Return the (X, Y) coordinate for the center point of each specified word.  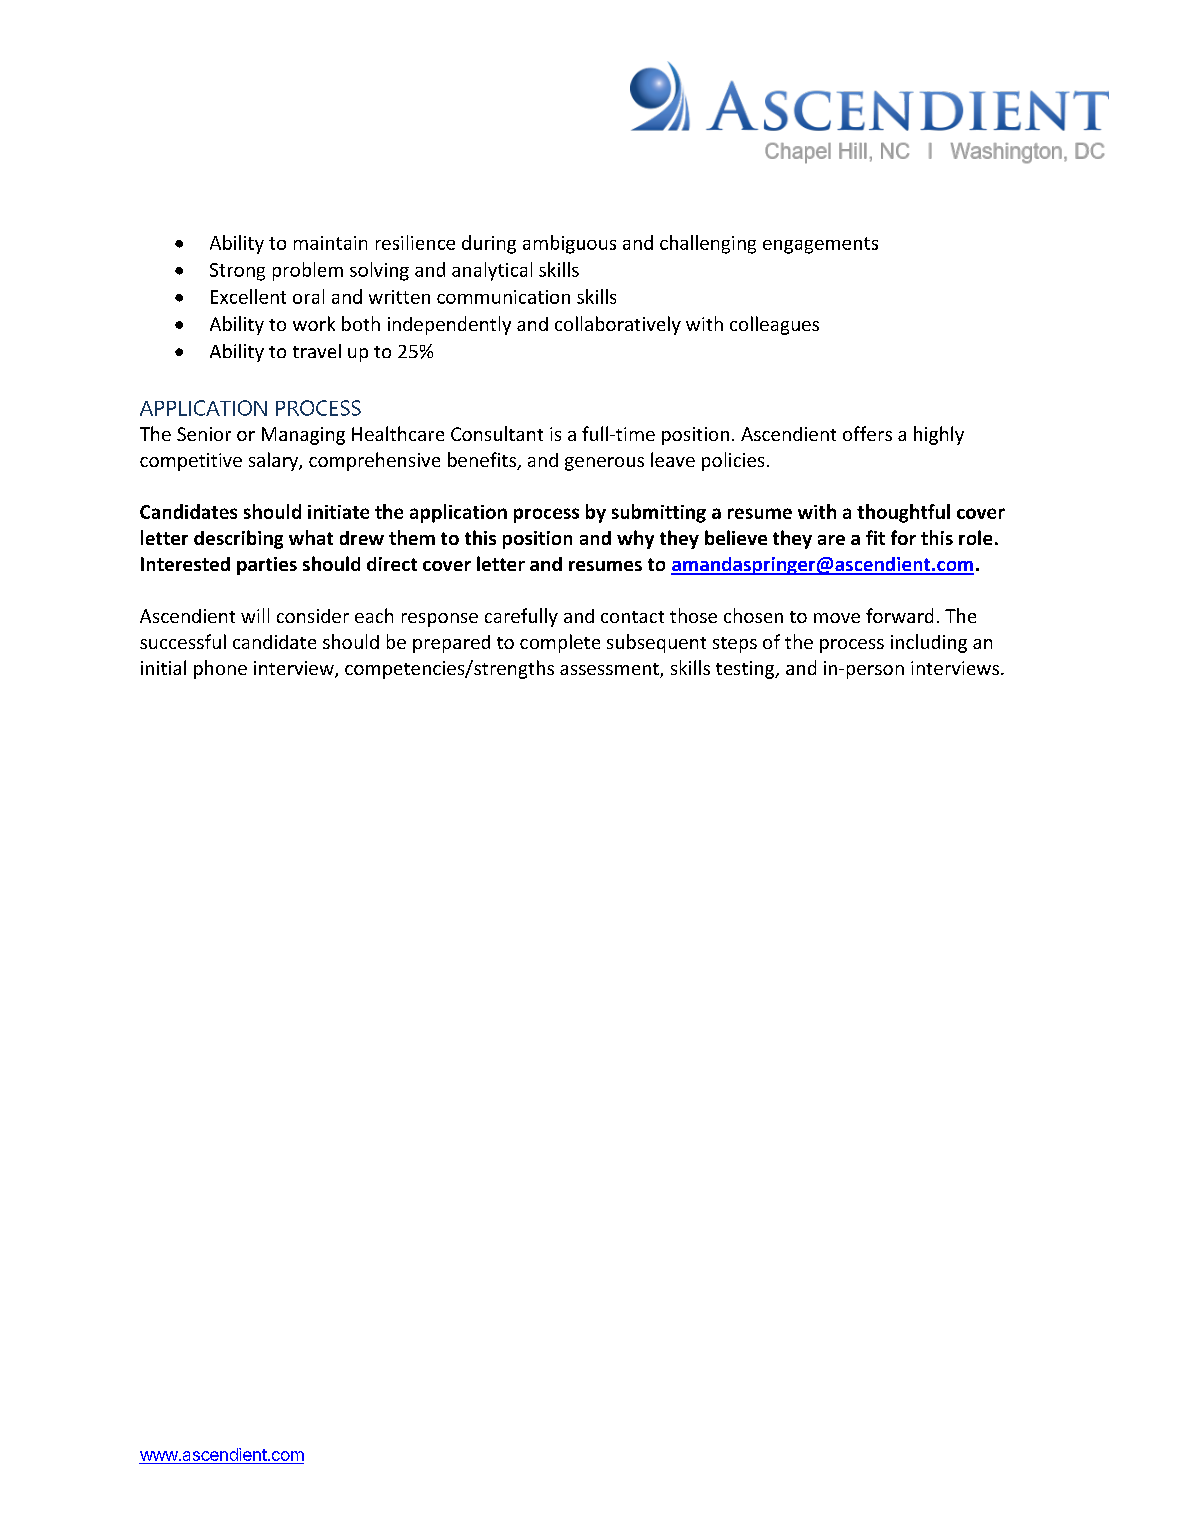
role (975, 537)
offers (867, 433)
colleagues (774, 325)
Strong (237, 272)
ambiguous (569, 244)
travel (317, 351)
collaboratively (618, 325)
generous (604, 464)
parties (267, 566)
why (635, 539)
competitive (191, 462)
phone (220, 669)
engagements (820, 245)
